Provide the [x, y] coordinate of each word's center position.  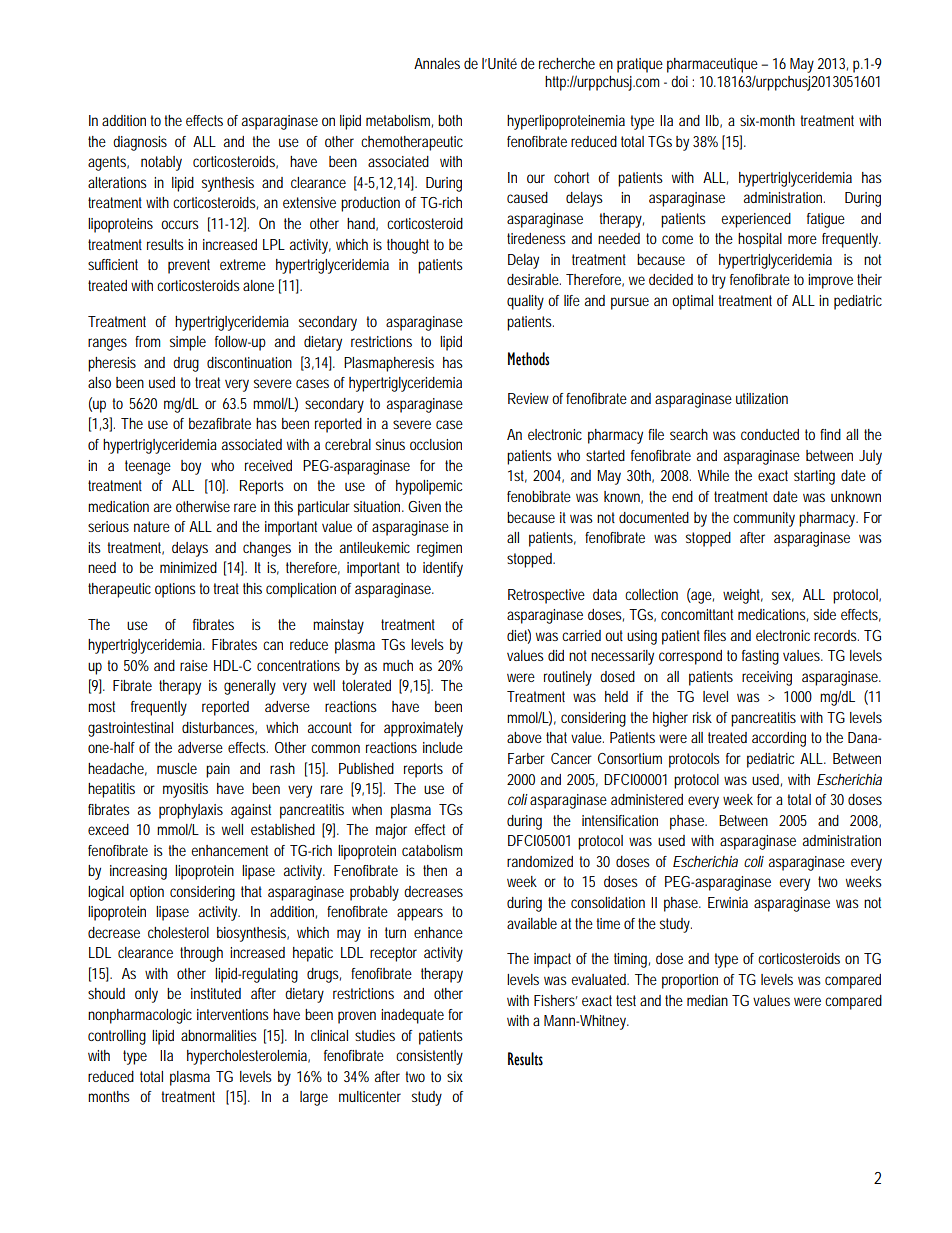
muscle [177, 768]
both [450, 120]
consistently [429, 1057]
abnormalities [219, 1035]
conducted [770, 434]
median [707, 1000]
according [779, 739]
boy [191, 467]
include [443, 747]
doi [679, 81]
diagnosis [140, 143]
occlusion [436, 444]
